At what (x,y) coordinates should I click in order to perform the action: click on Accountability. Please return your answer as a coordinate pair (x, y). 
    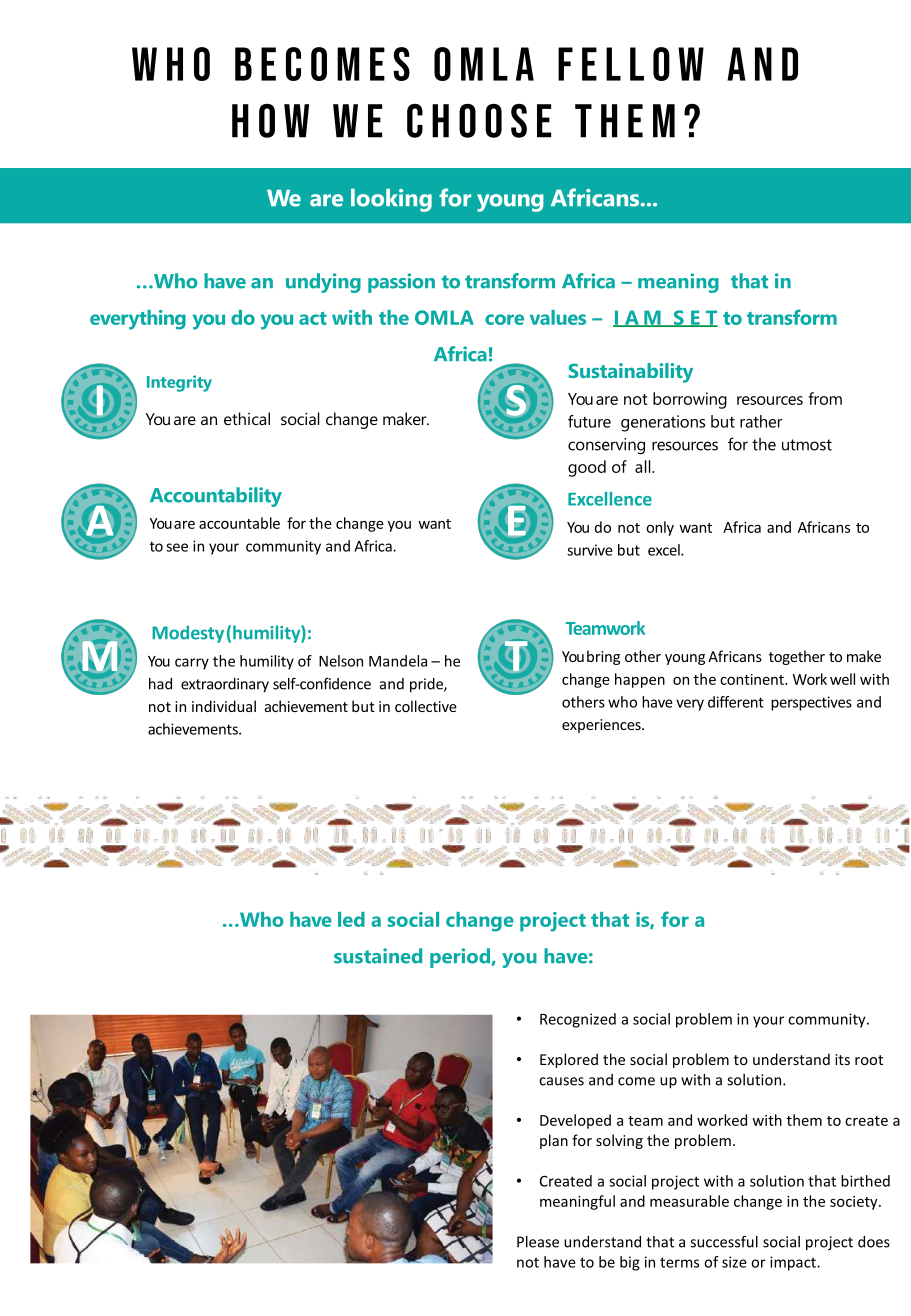
    Looking at the image, I should click on (216, 497).
